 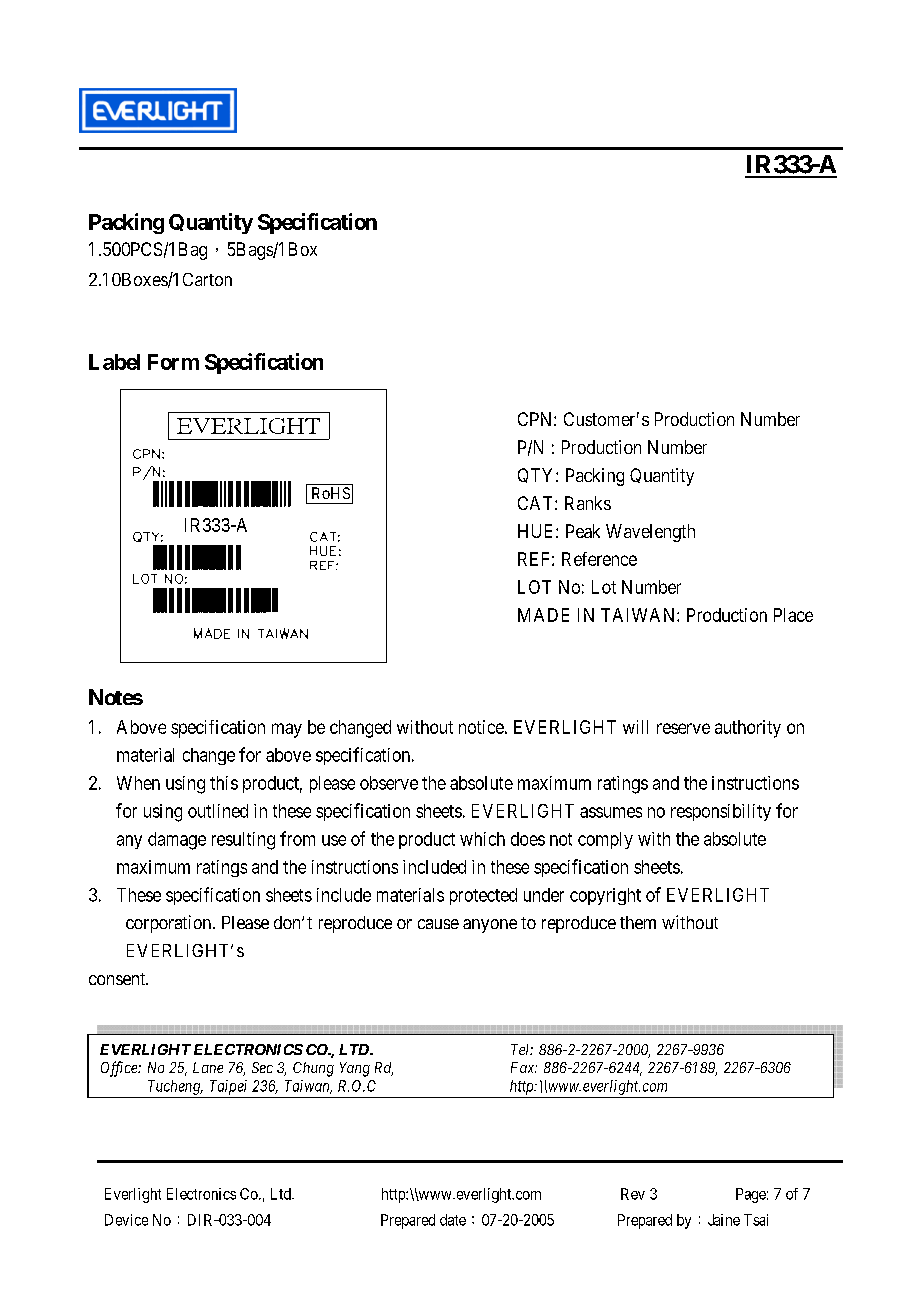 What do you see at coordinates (438, 924) in the page?
I see `cause` at bounding box center [438, 924].
